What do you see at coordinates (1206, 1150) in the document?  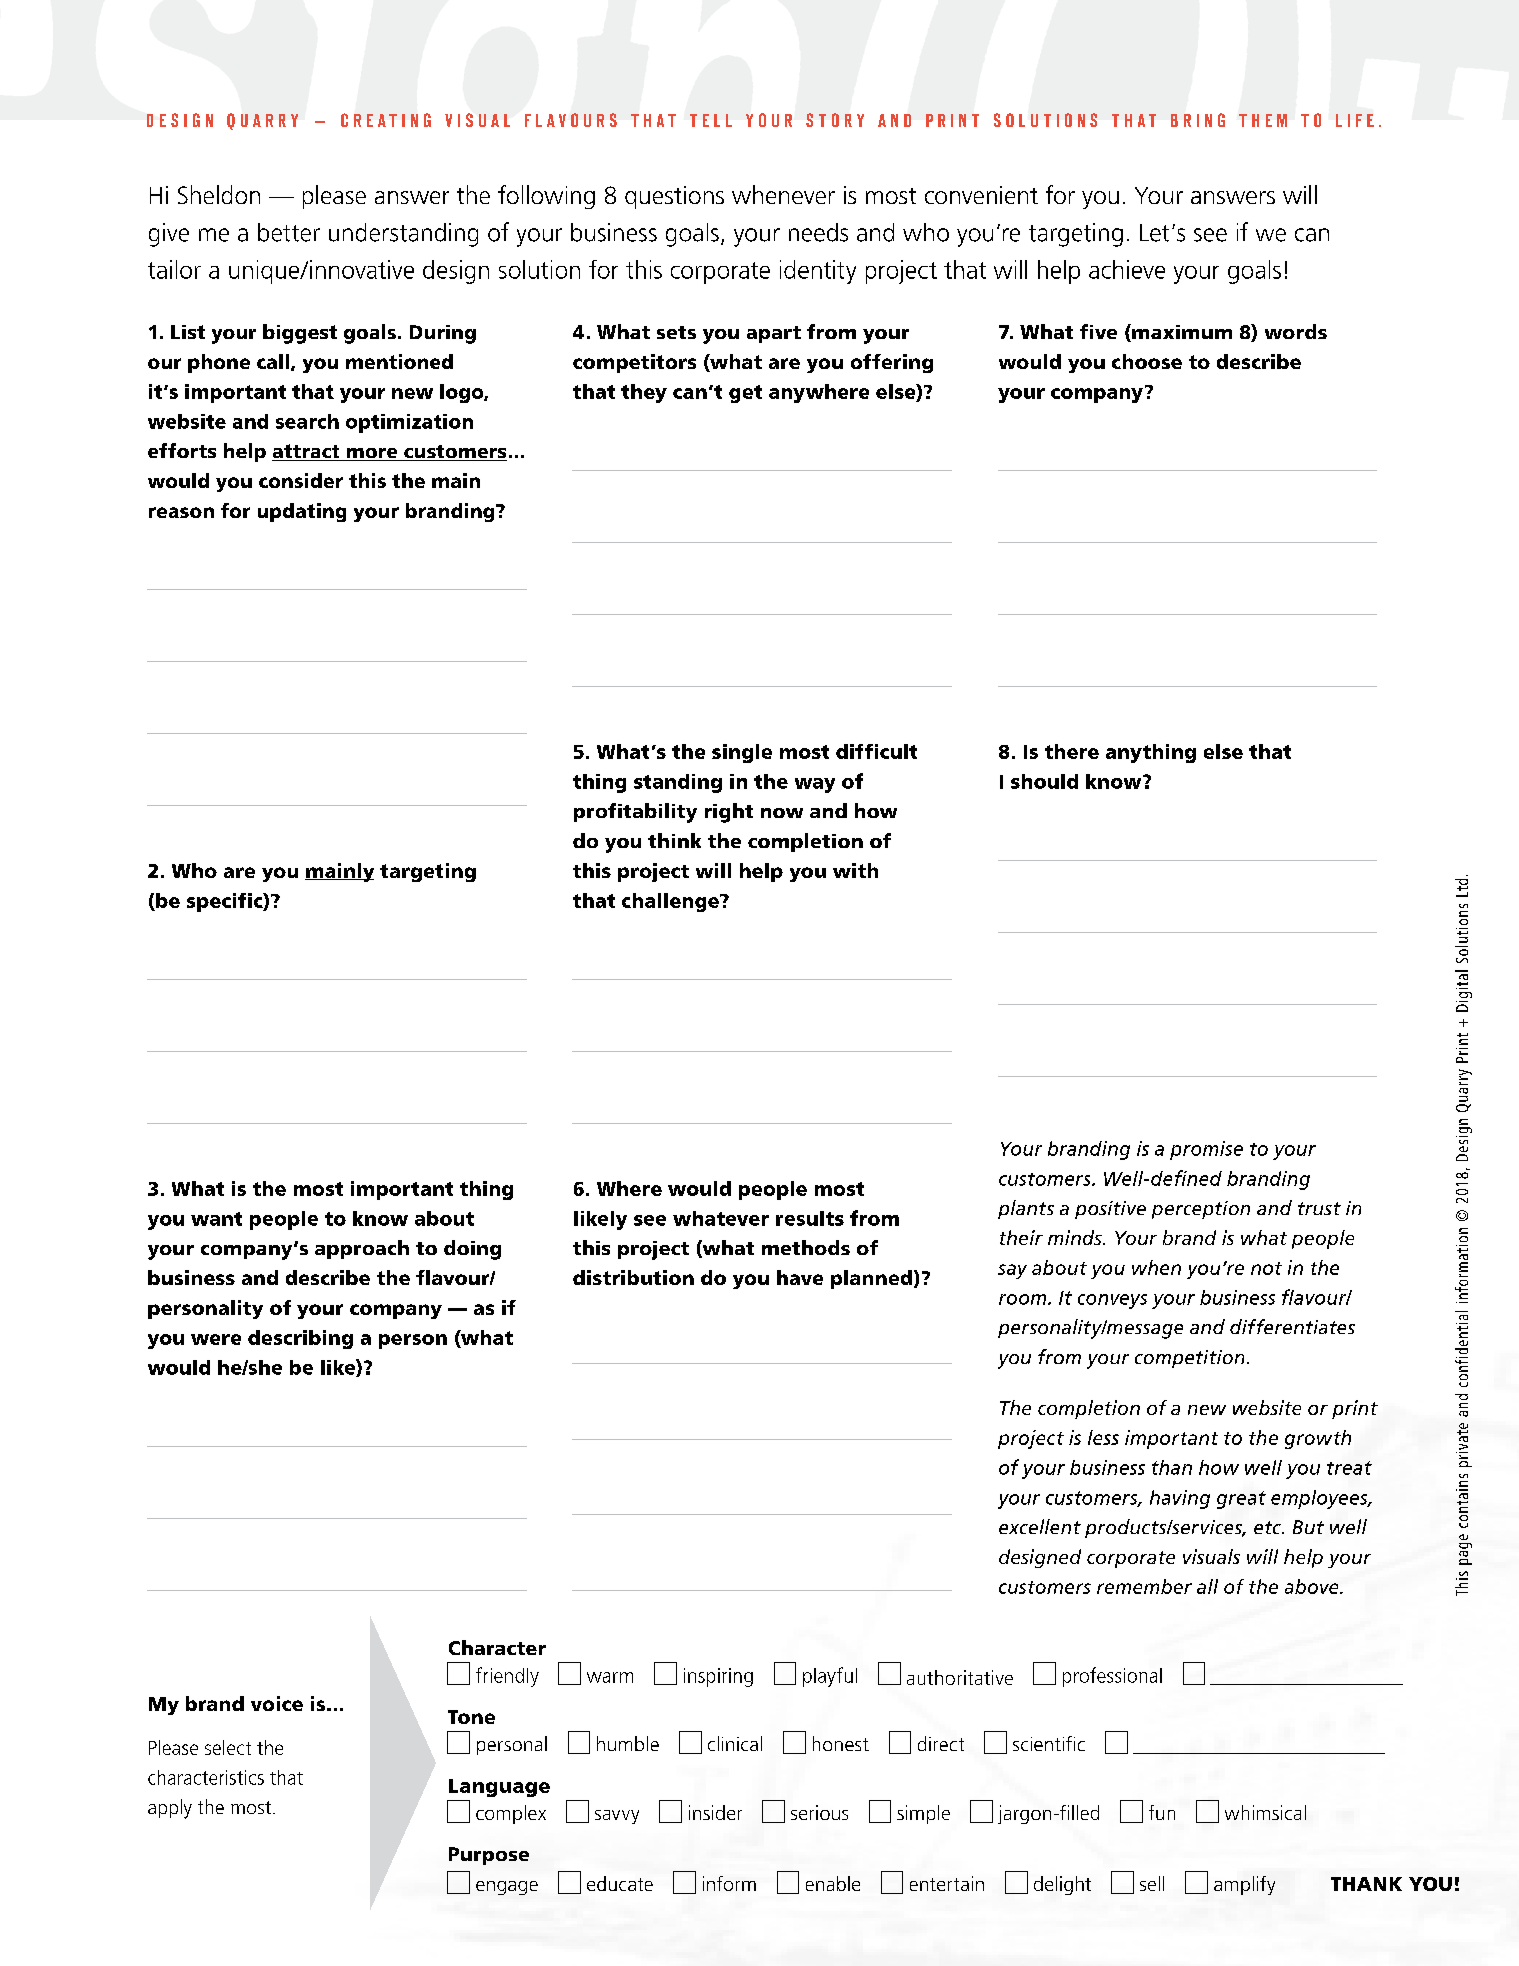 I see `promise` at bounding box center [1206, 1150].
